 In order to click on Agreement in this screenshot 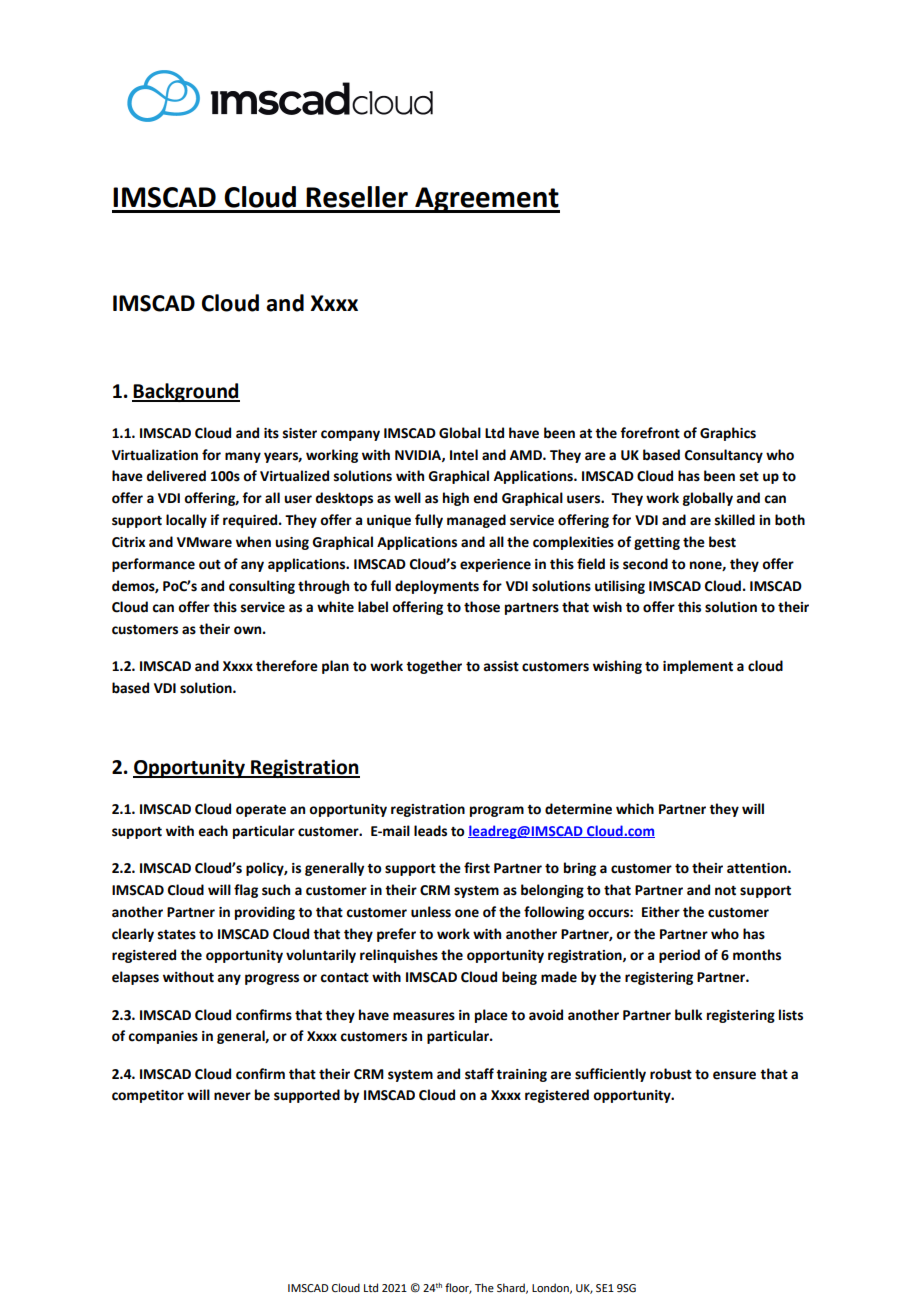, I will do `click(486, 200)`.
